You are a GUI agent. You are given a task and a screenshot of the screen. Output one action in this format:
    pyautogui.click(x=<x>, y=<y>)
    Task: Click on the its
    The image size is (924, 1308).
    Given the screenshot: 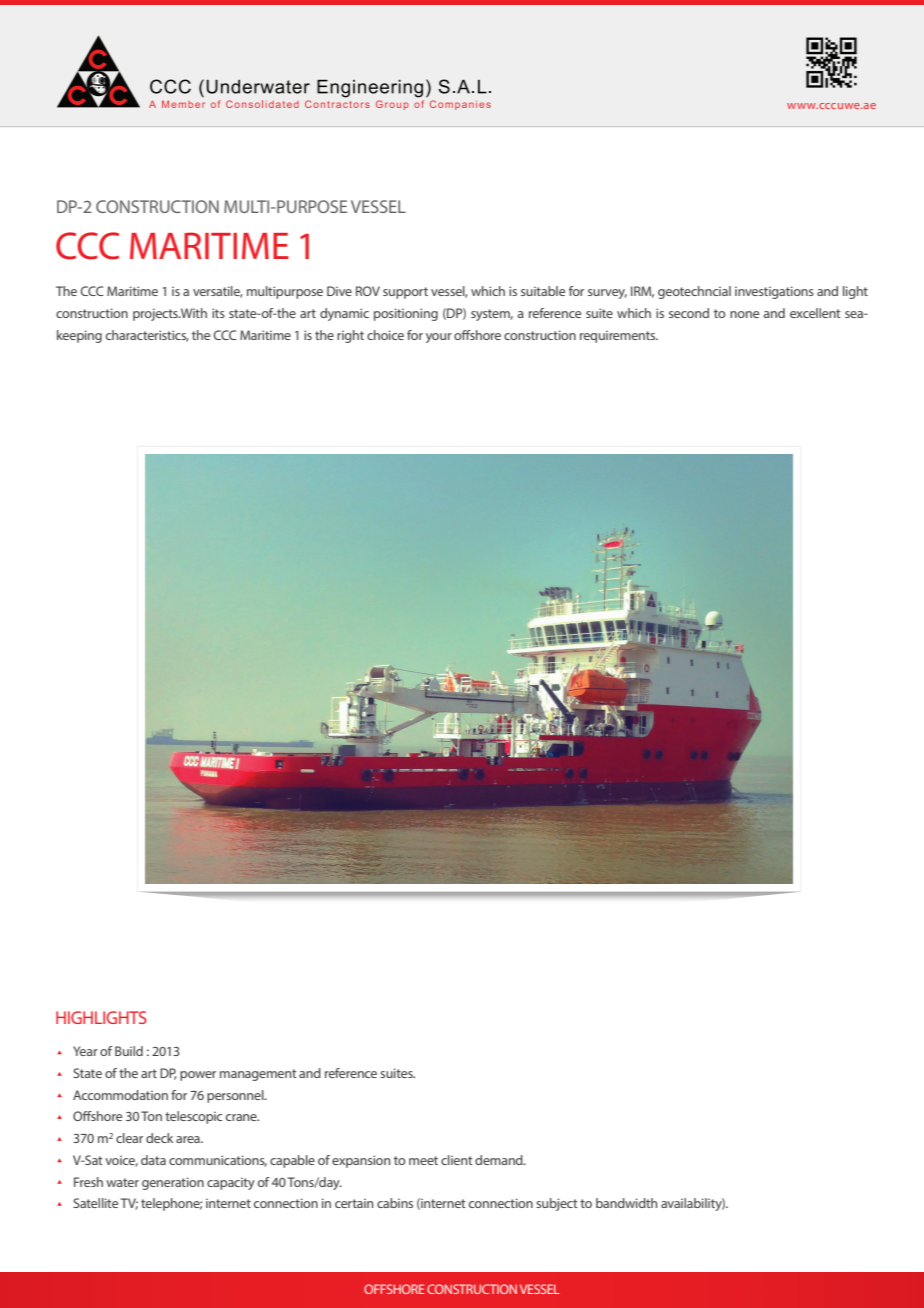 What is the action you would take?
    pyautogui.click(x=218, y=313)
